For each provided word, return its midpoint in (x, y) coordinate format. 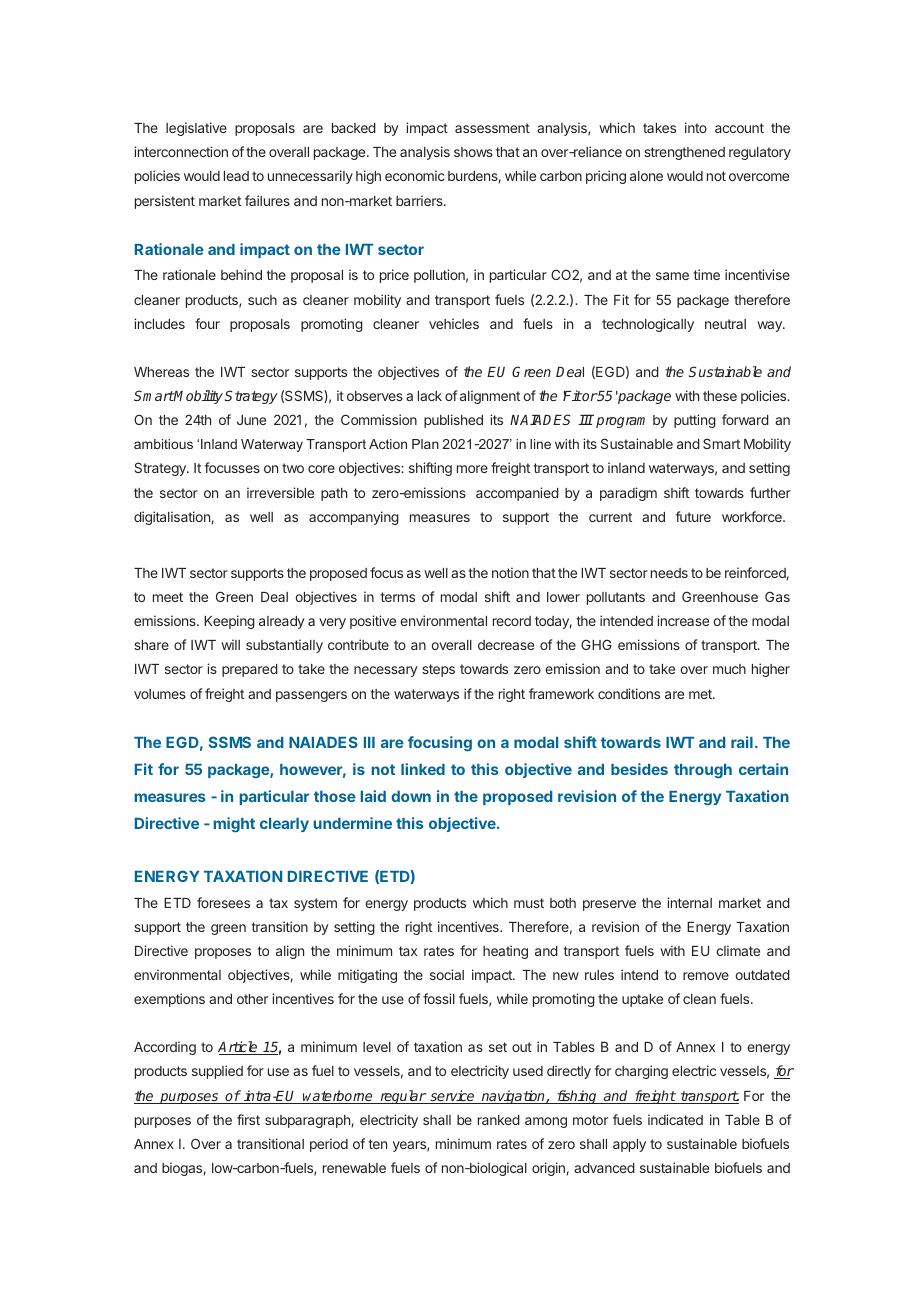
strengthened (684, 153)
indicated (675, 1119)
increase (683, 620)
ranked (499, 1120)
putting (695, 421)
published (453, 421)
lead (236, 176)
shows (473, 152)
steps (438, 670)
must (529, 903)
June (251, 420)
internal (689, 902)
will (230, 644)
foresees (223, 902)
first (248, 1119)
